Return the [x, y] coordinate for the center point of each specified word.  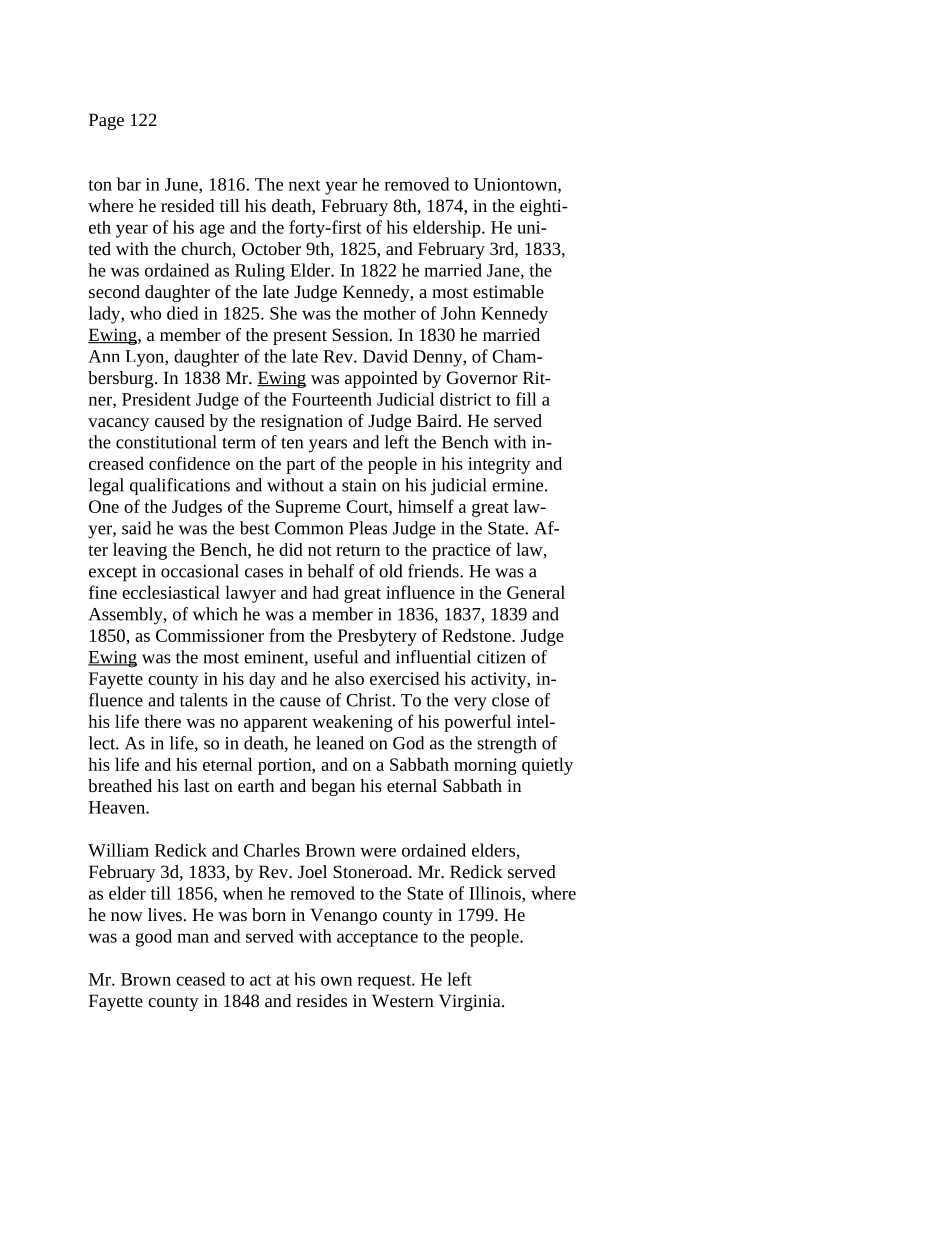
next [304, 185]
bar [129, 184]
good [154, 938]
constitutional [166, 442]
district [465, 399]
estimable [508, 291]
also [349, 678]
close [510, 700]
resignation [302, 422]
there [162, 721]
